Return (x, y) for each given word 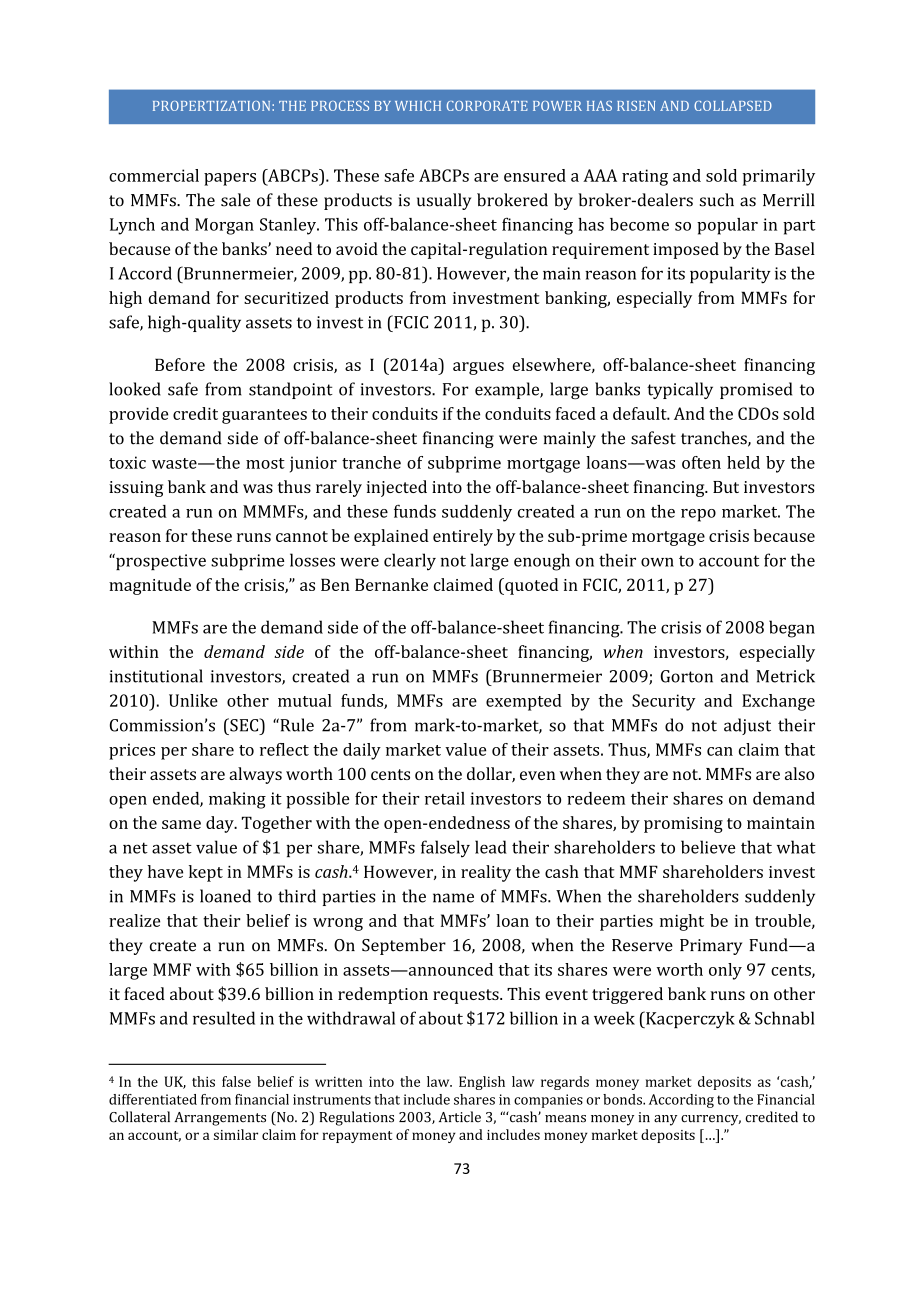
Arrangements (220, 1119)
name (453, 898)
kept (206, 873)
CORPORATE (487, 106)
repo (698, 515)
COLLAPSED (733, 106)
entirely (463, 537)
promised (756, 390)
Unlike (193, 700)
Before (180, 364)
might (682, 922)
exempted (524, 702)
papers (230, 179)
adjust (747, 726)
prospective (160, 561)
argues (478, 368)
